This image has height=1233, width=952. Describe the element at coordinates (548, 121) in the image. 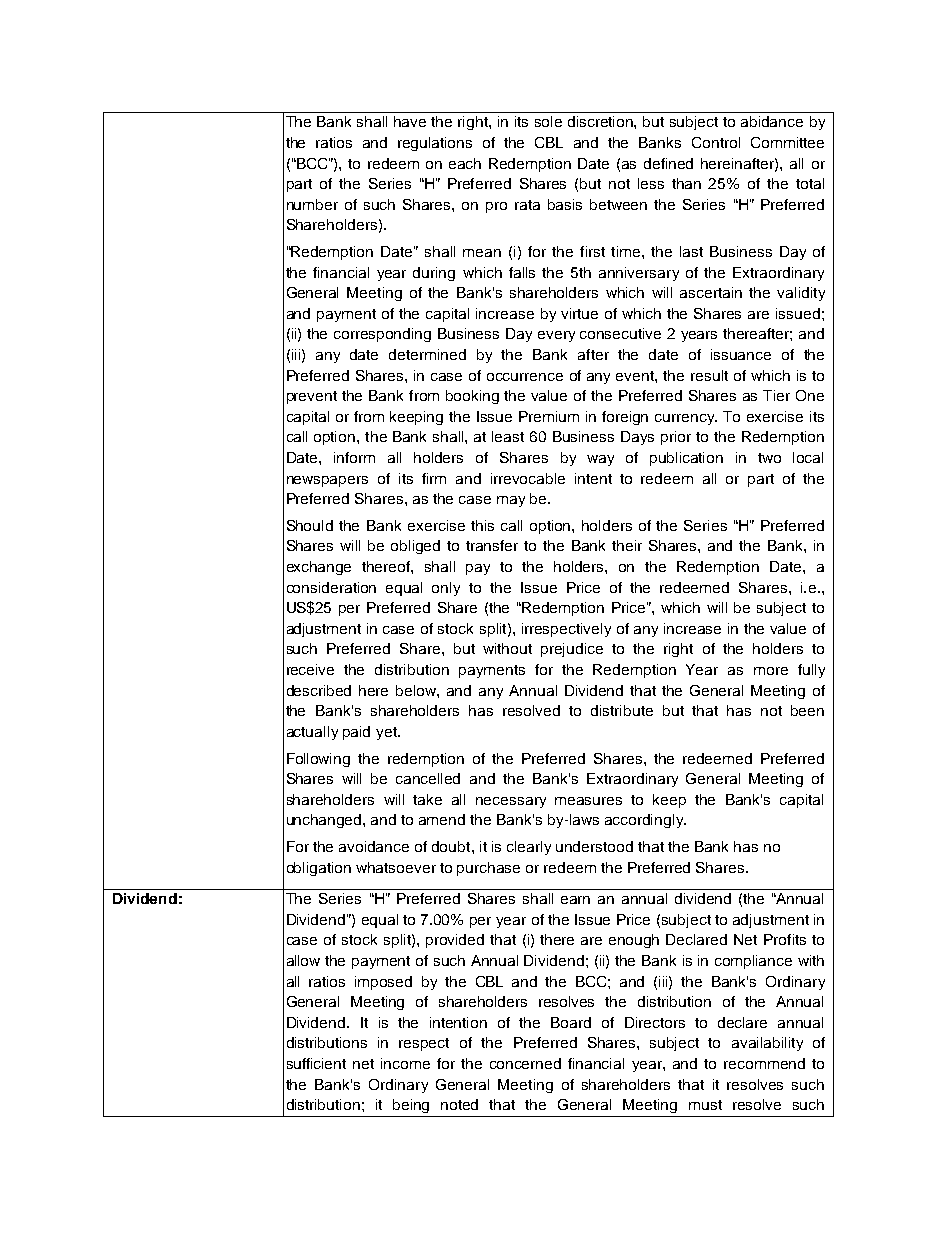

I see `sole` at that location.
